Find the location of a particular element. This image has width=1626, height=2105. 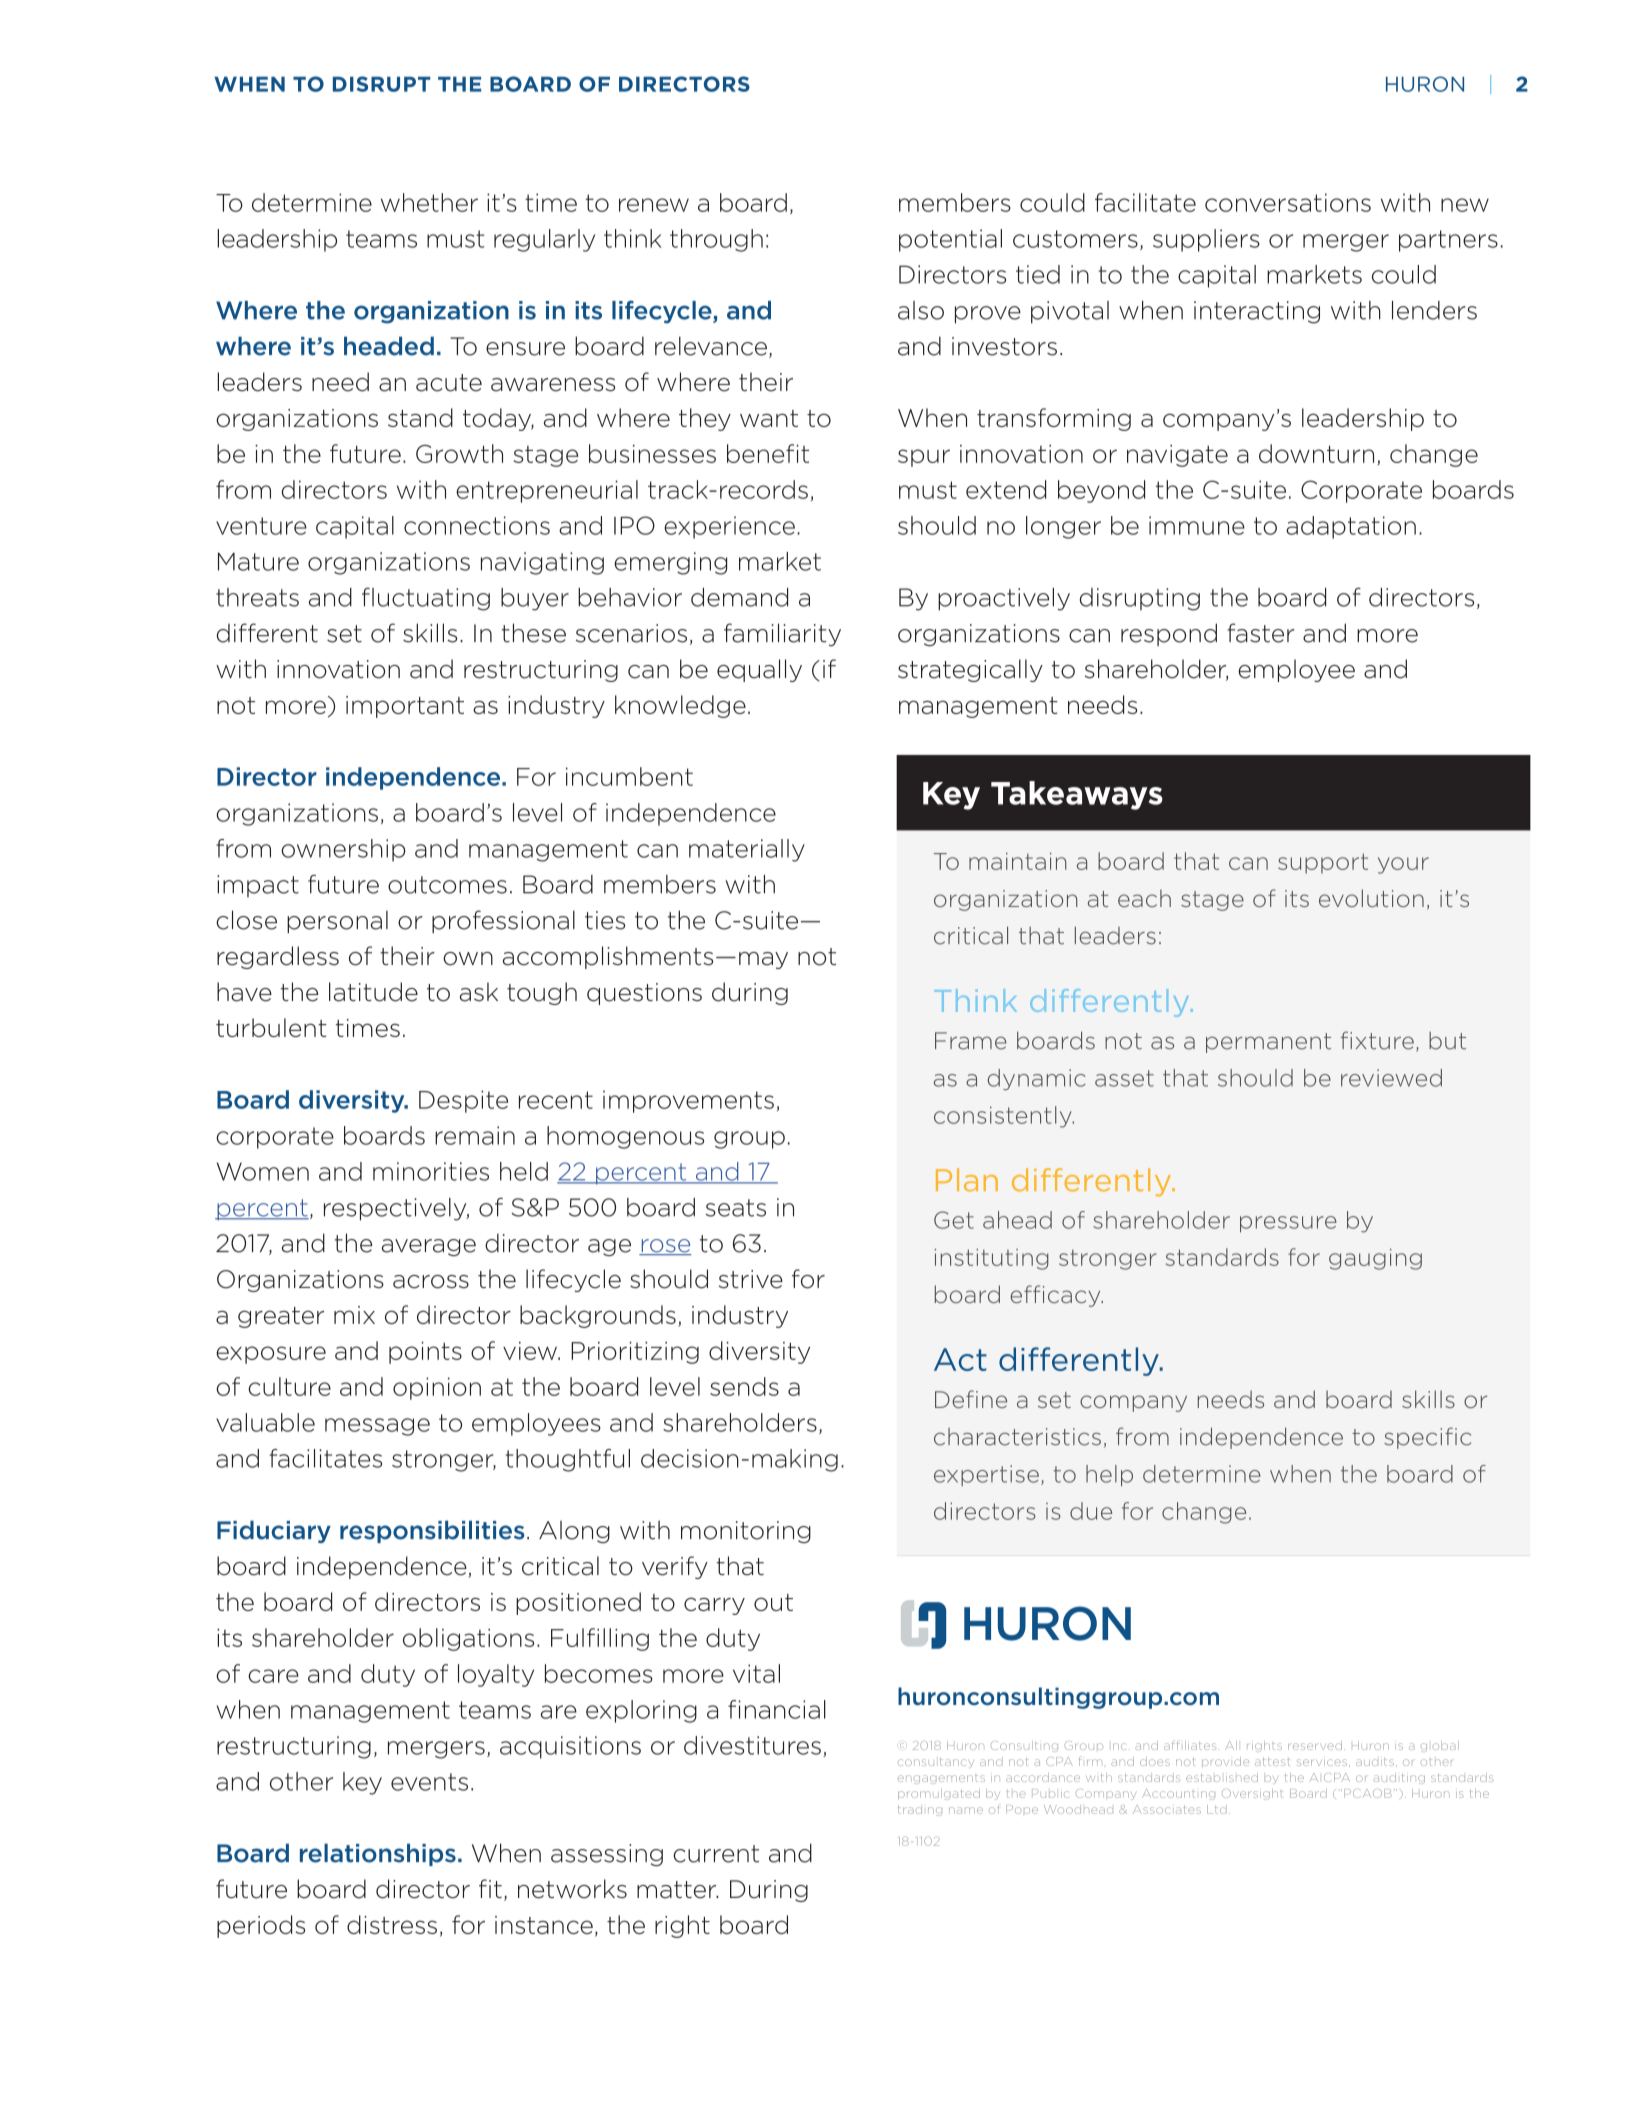

conversations is located at coordinates (1288, 202).
